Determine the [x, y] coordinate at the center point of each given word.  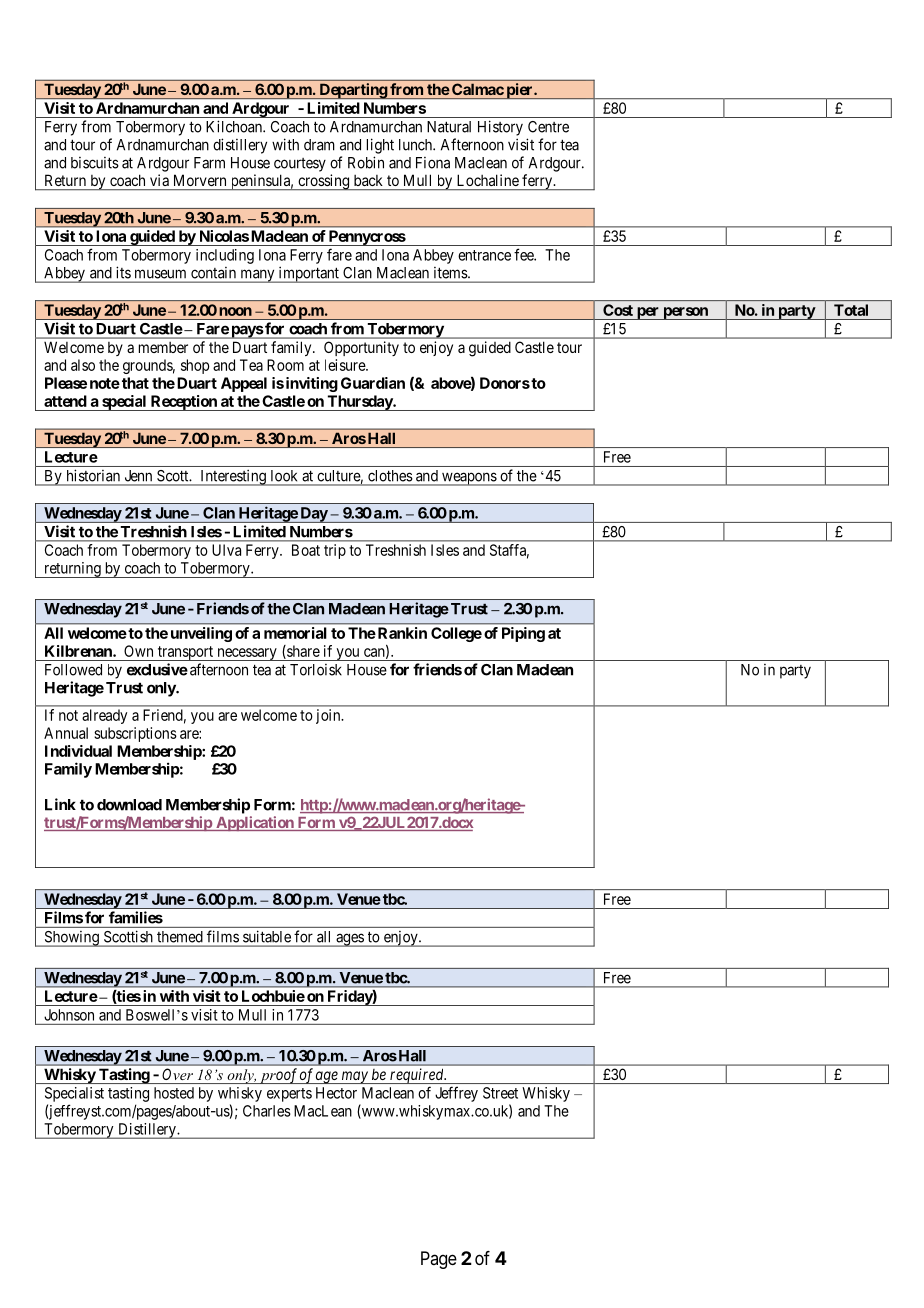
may [354, 1077]
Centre [548, 127]
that [135, 383]
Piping [523, 634]
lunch [416, 145]
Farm [209, 163]
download [129, 805]
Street [500, 1093]
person [685, 313]
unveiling [201, 634]
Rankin [402, 633]
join [329, 716]
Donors [505, 383]
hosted [174, 1093]
